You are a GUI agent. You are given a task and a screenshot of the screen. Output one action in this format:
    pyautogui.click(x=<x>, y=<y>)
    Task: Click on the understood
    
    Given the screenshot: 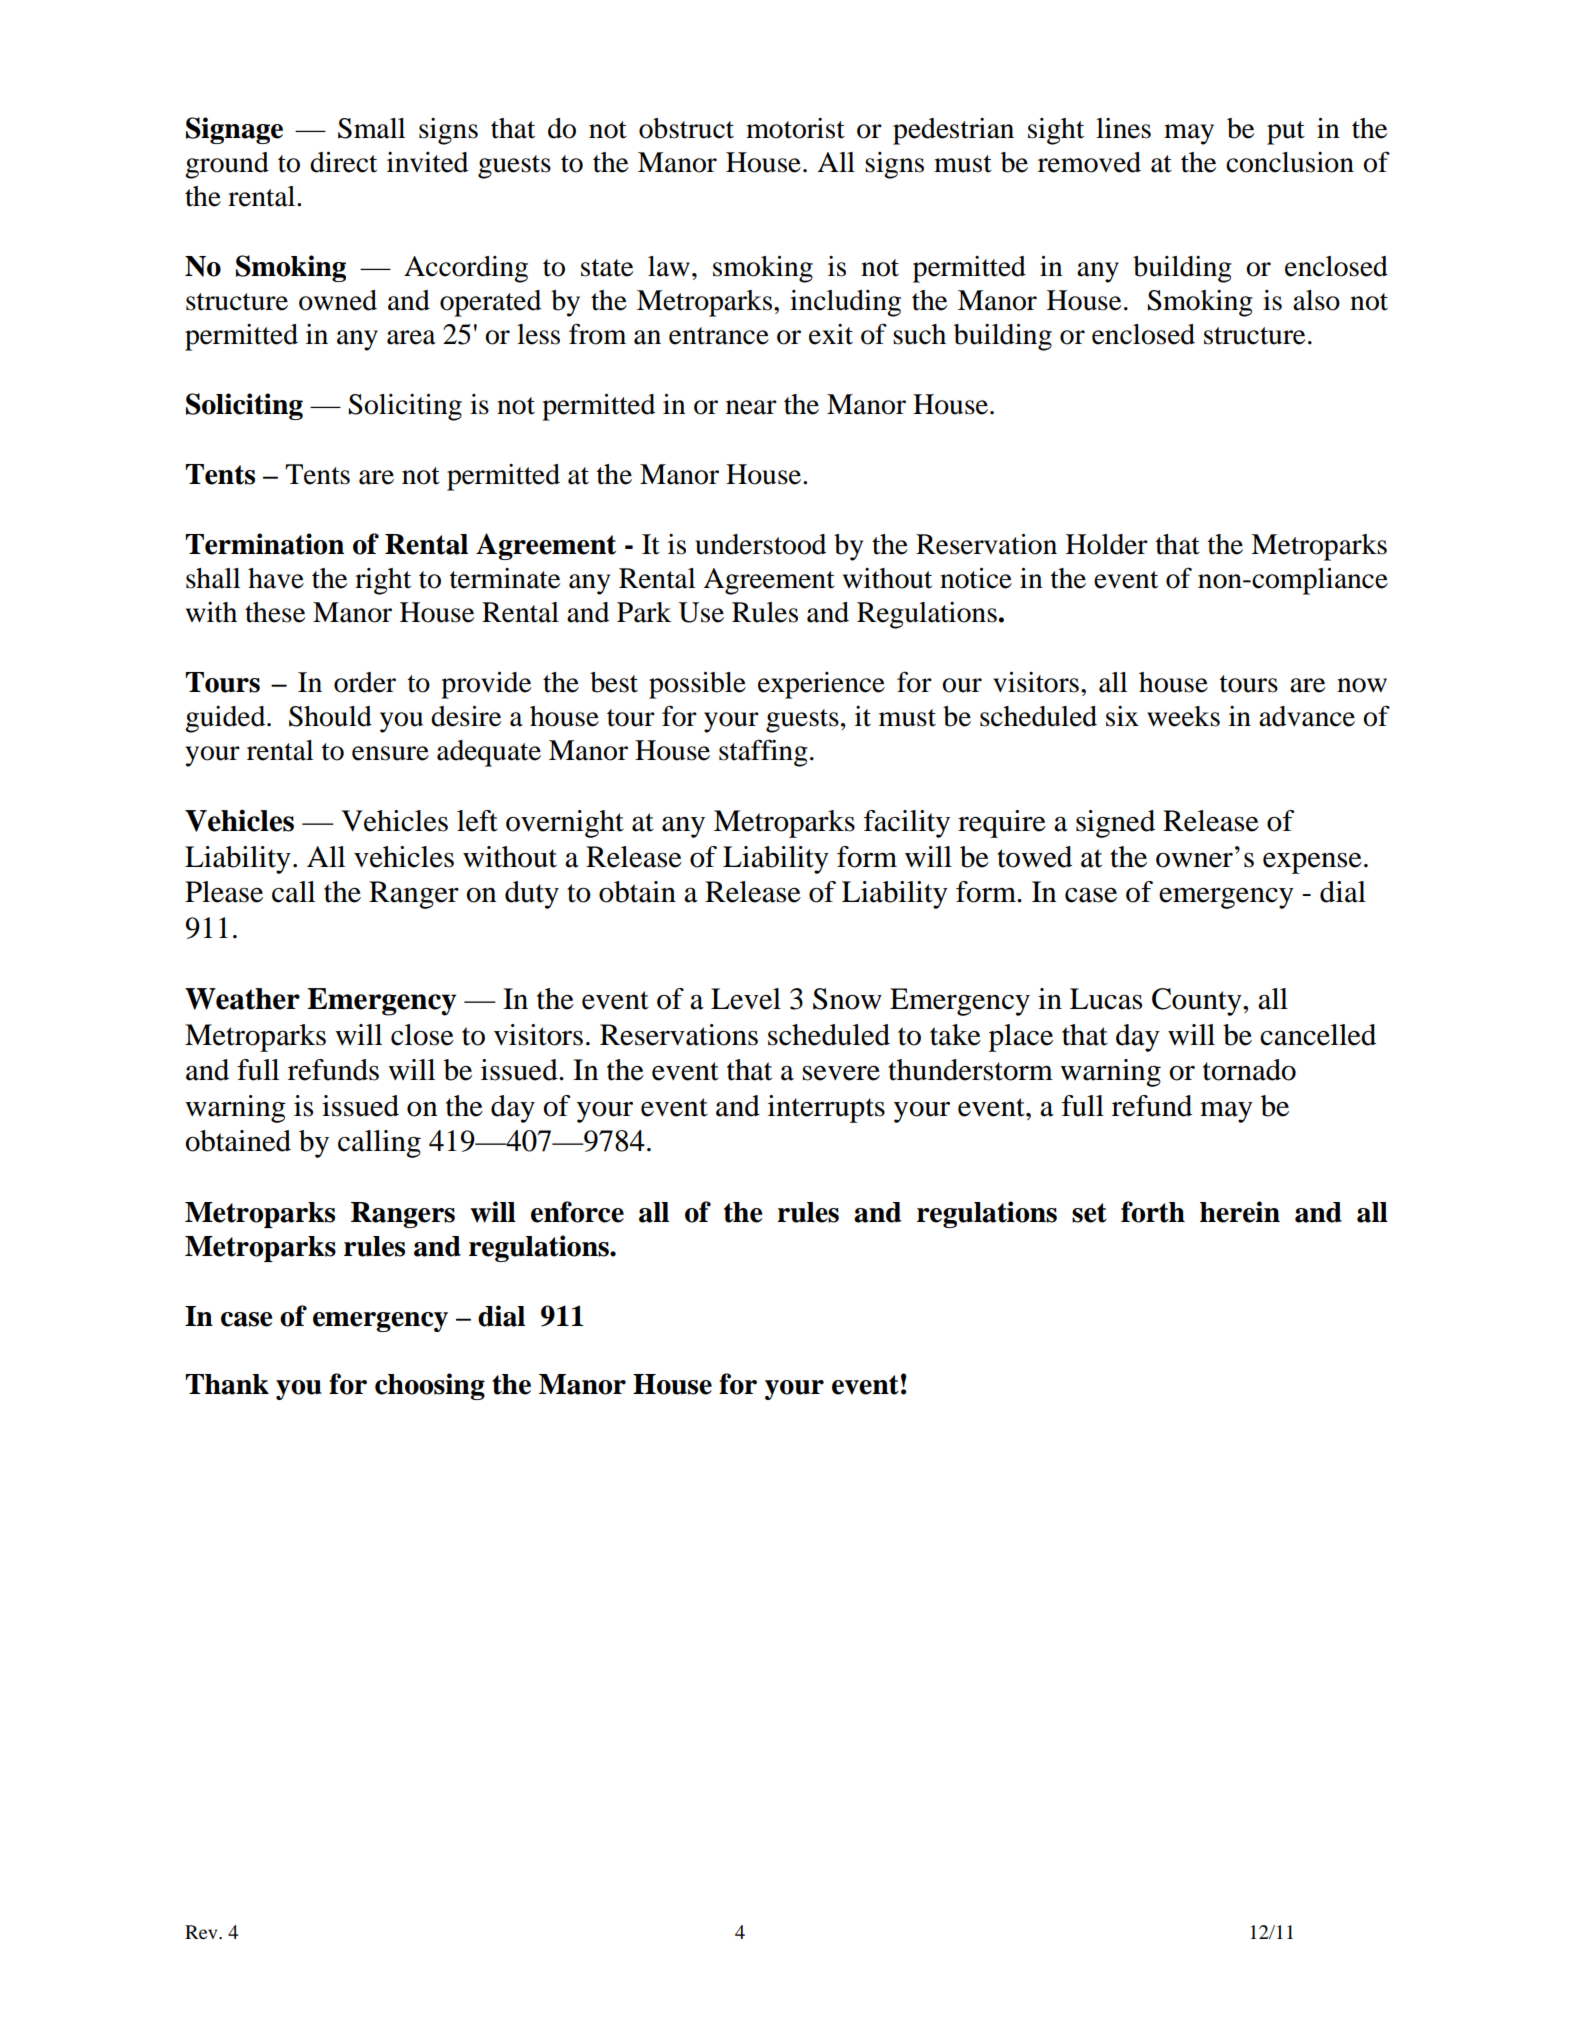 What is the action you would take?
    pyautogui.click(x=760, y=544)
